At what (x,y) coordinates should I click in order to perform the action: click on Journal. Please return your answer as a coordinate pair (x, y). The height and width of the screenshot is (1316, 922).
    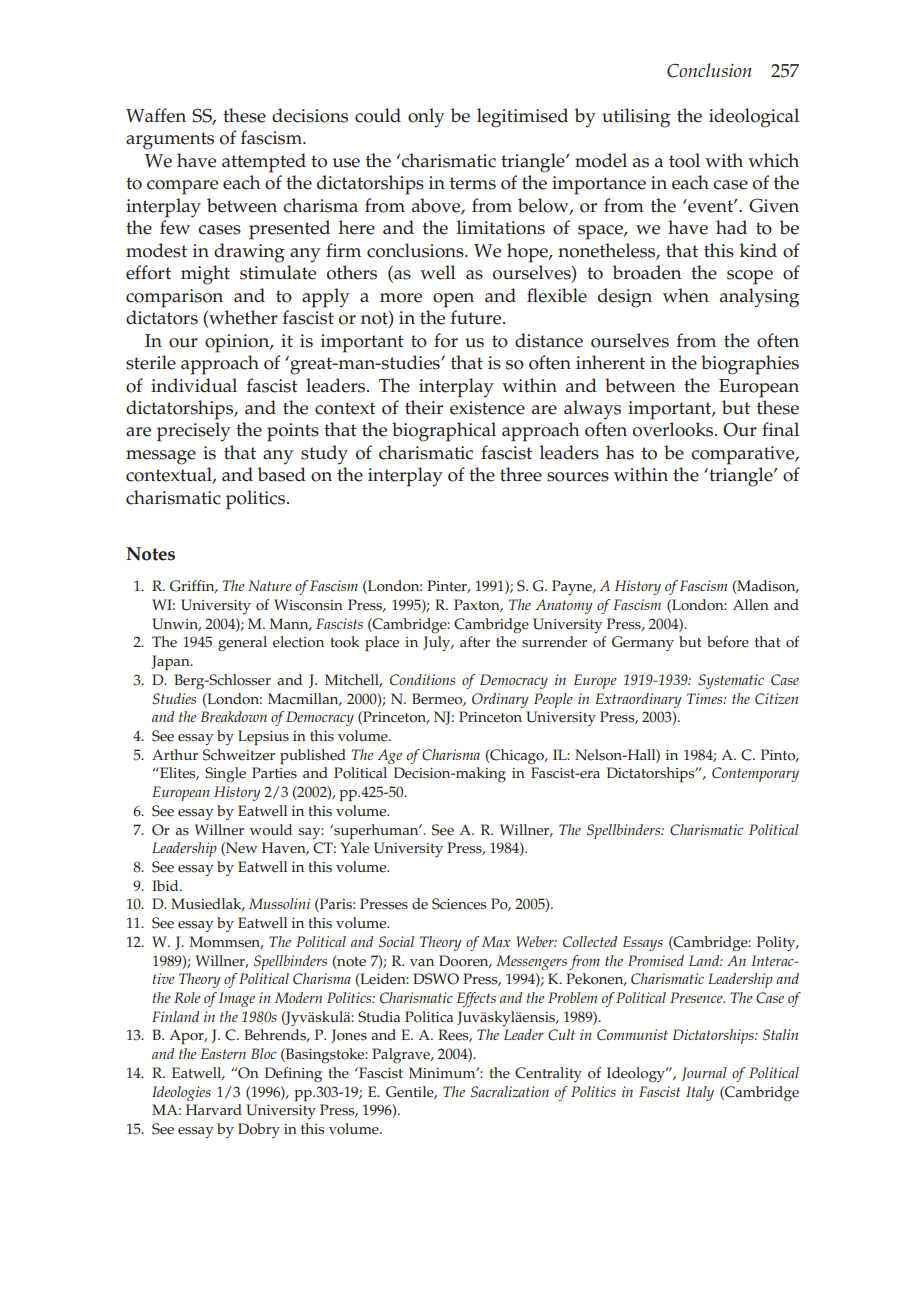
    Looking at the image, I should click on (704, 1074).
